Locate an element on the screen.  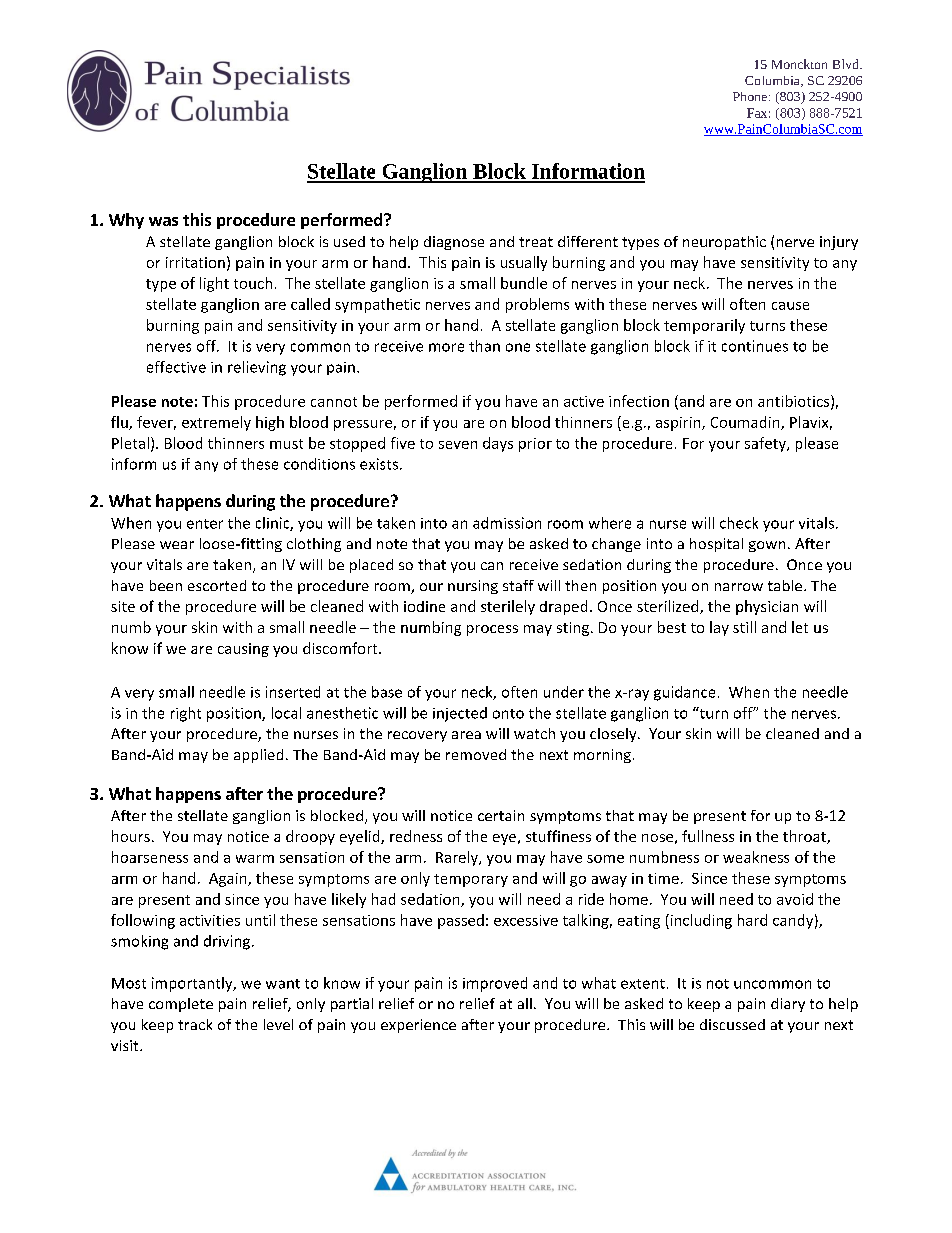
was is located at coordinates (163, 221).
